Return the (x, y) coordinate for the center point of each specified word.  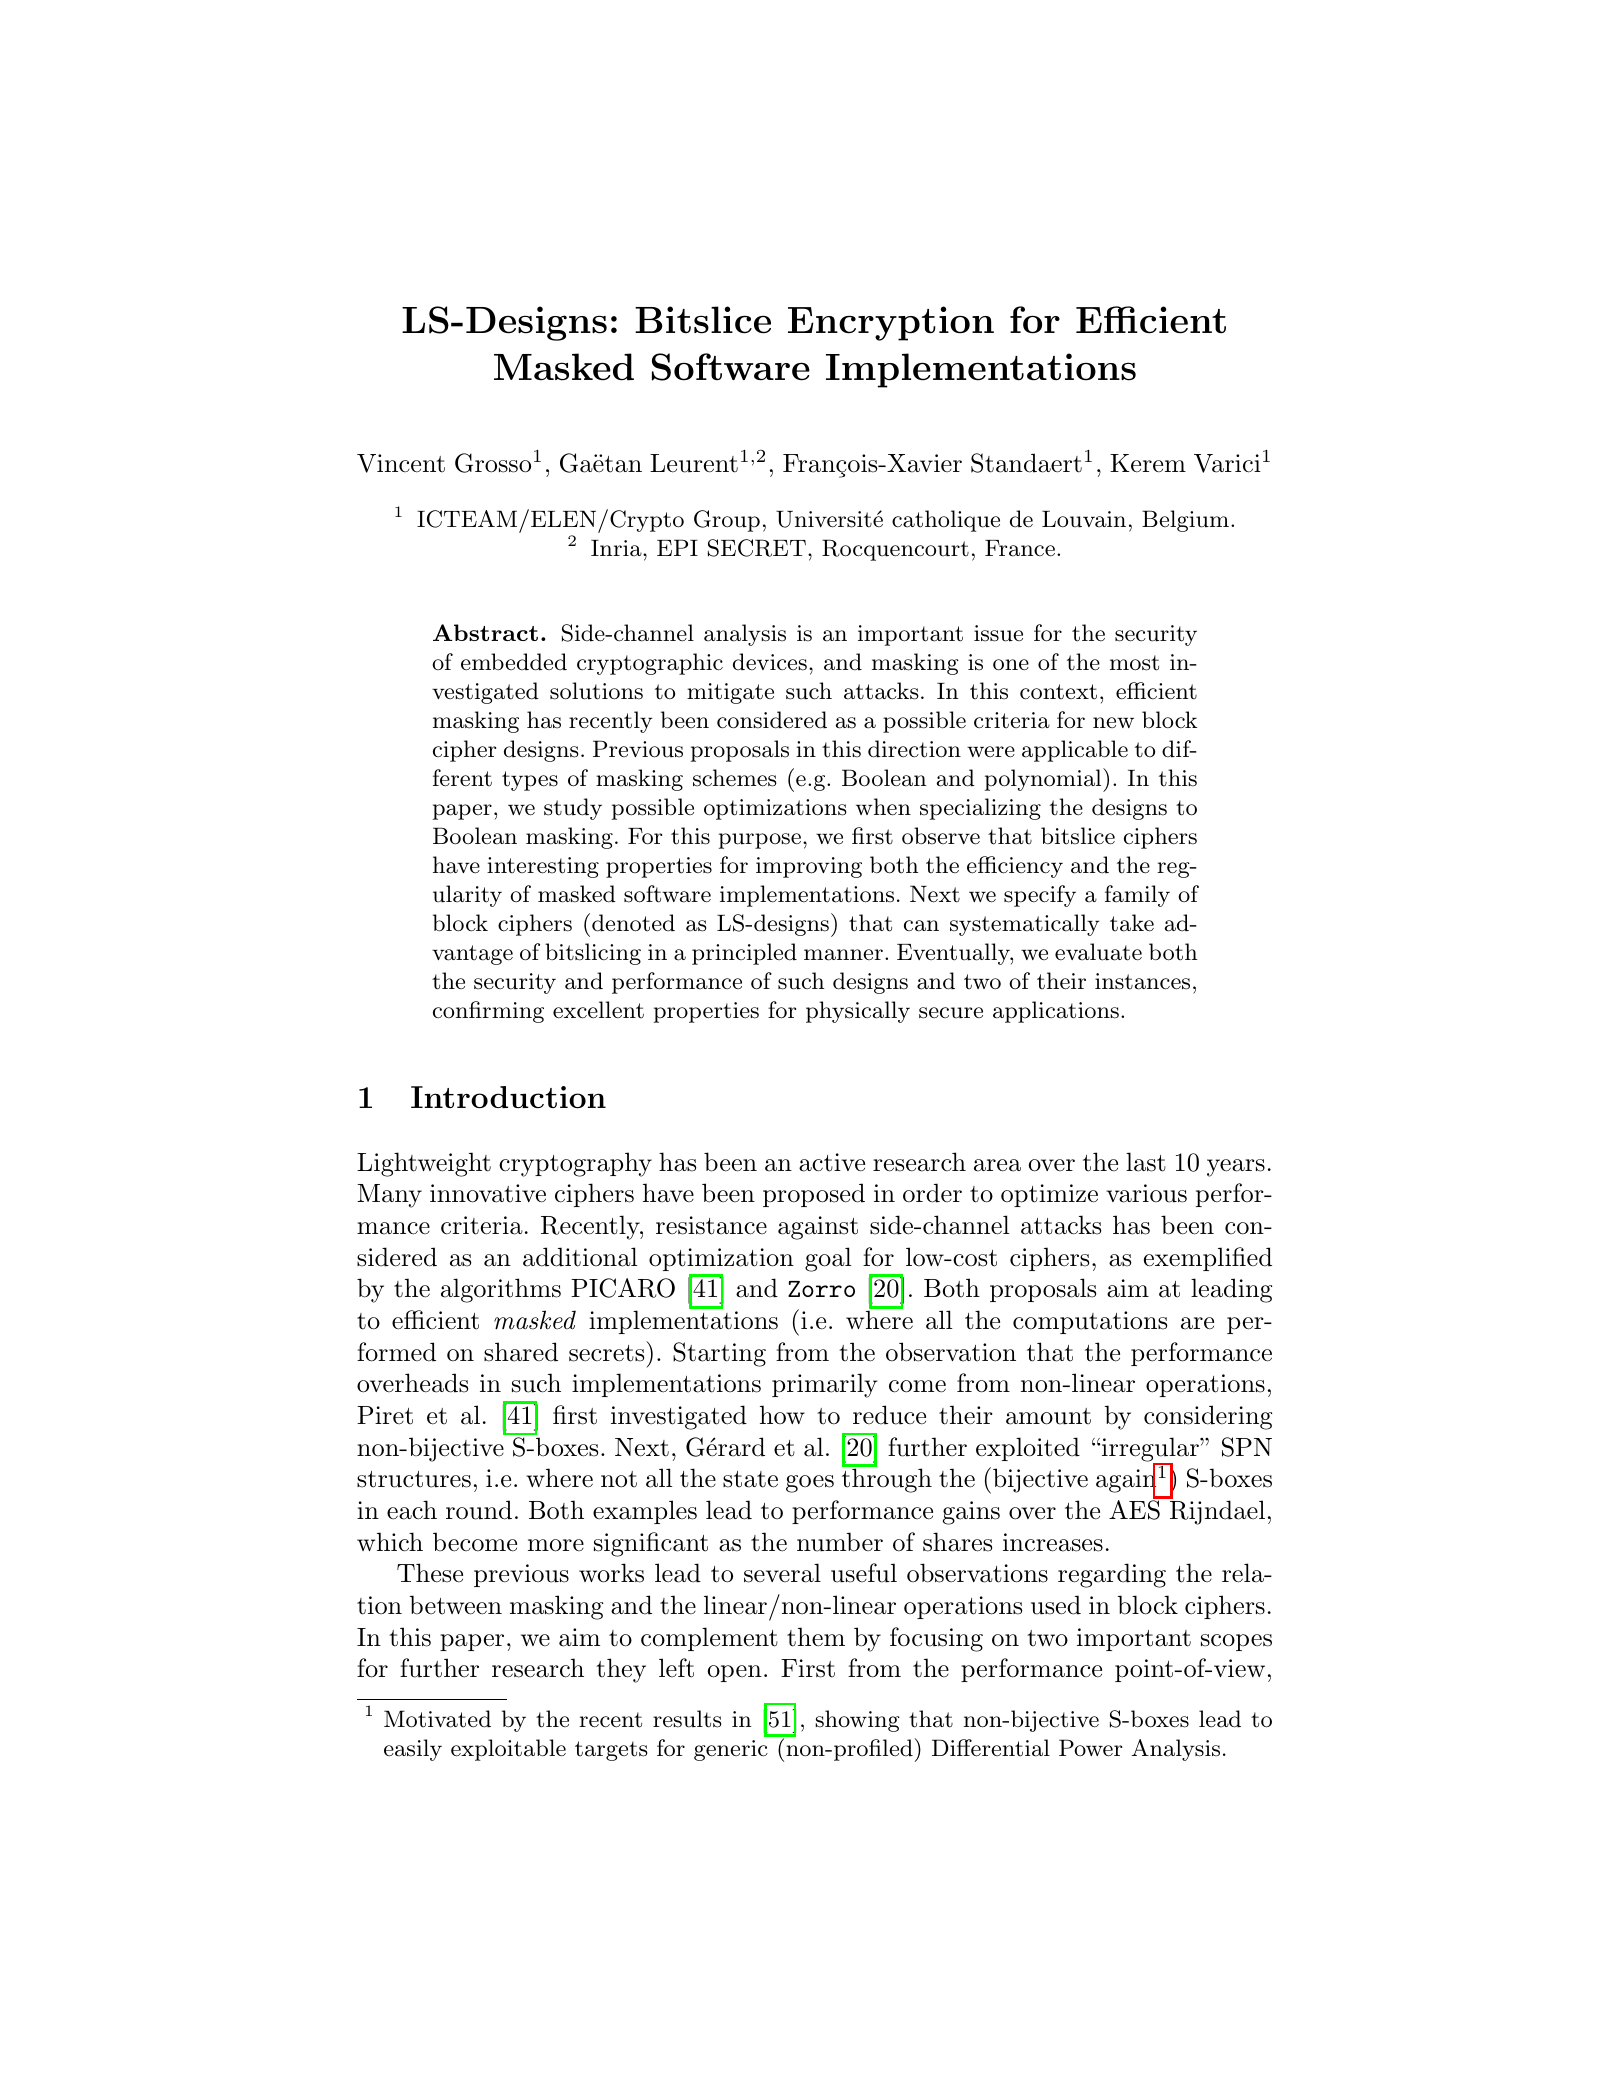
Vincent (401, 463)
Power (1090, 1748)
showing (857, 1721)
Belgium (1185, 521)
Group (727, 521)
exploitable (508, 1750)
